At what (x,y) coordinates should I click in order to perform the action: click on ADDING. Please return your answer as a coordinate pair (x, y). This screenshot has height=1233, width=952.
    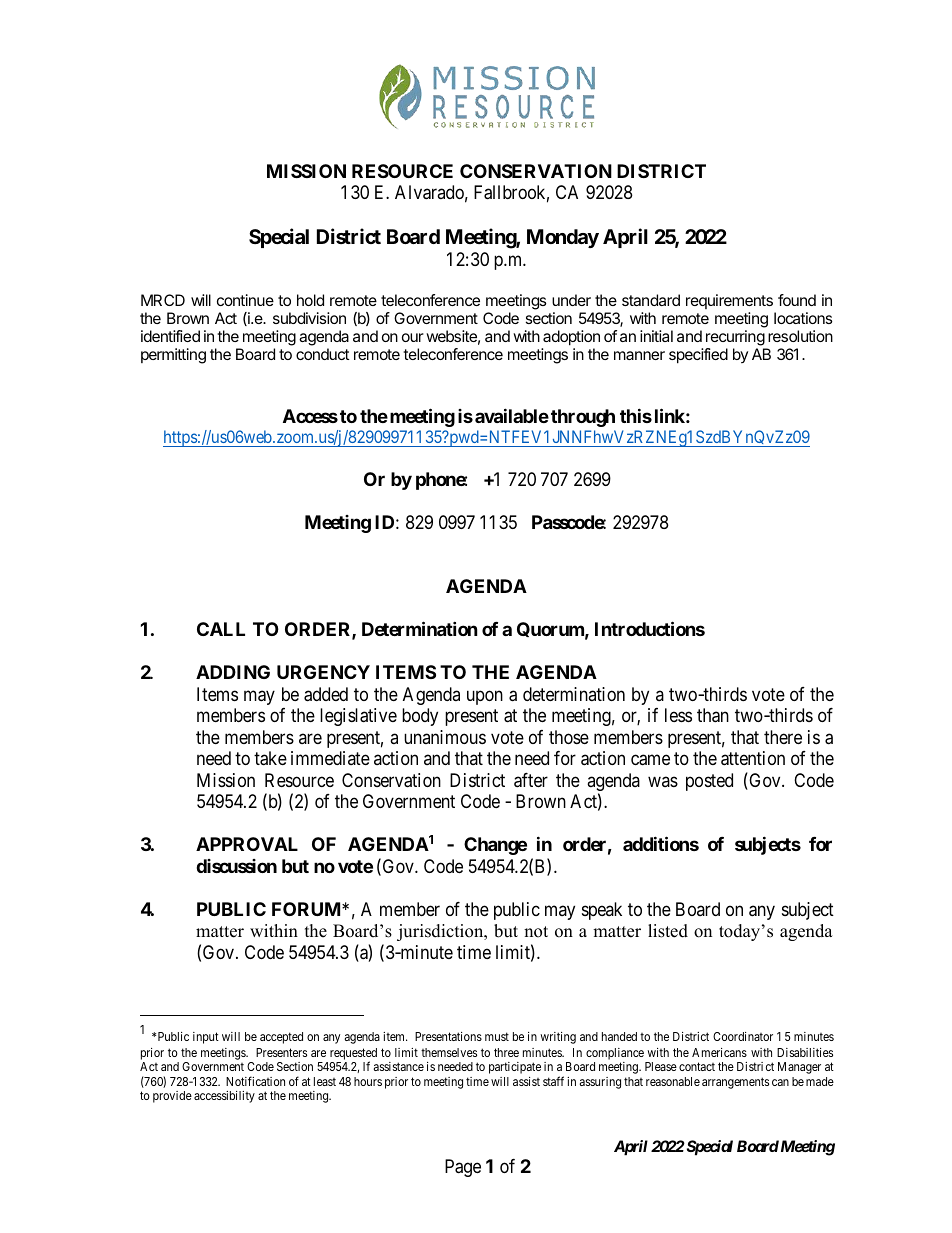
    Looking at the image, I should click on (233, 672).
